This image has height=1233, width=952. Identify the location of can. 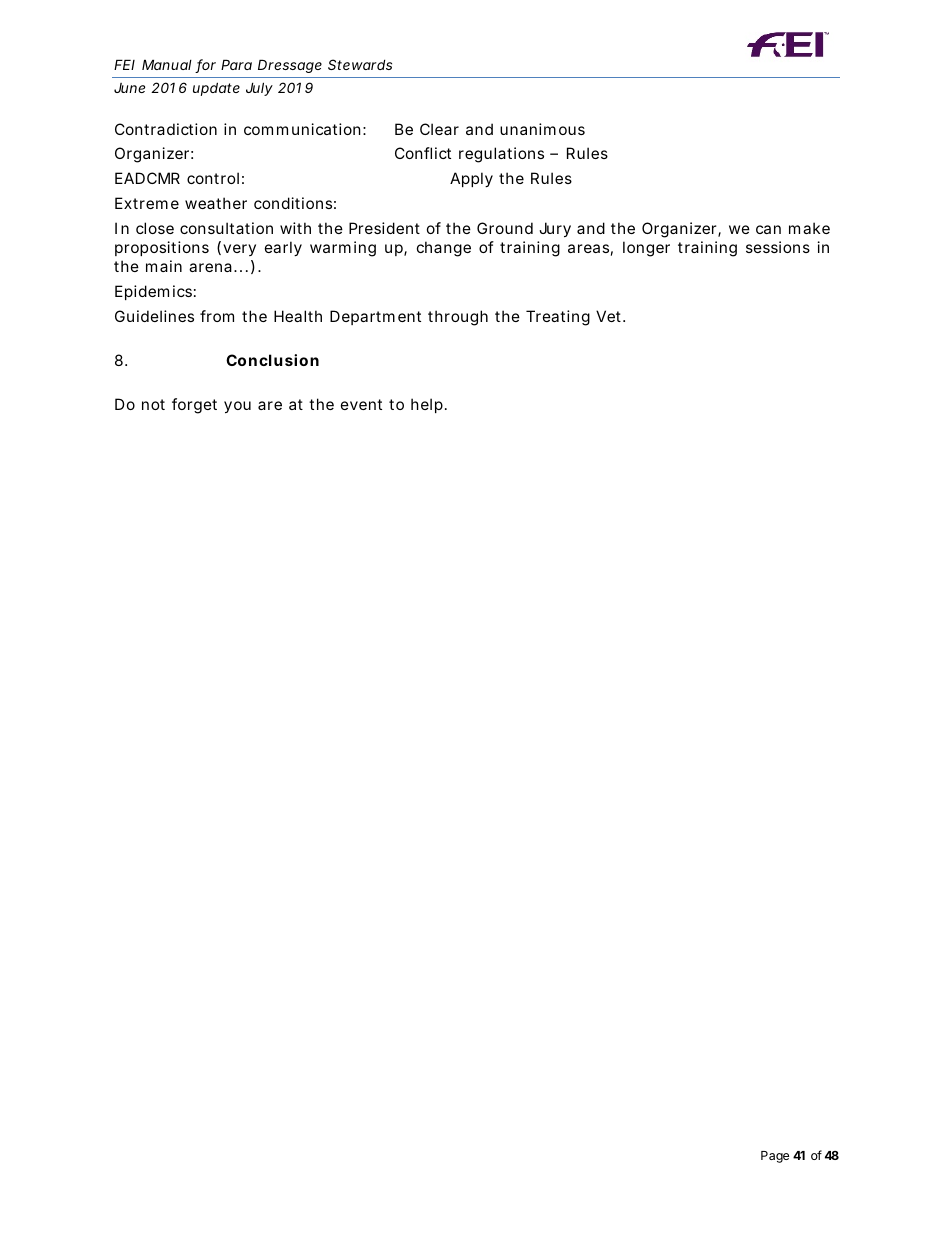
(768, 229).
